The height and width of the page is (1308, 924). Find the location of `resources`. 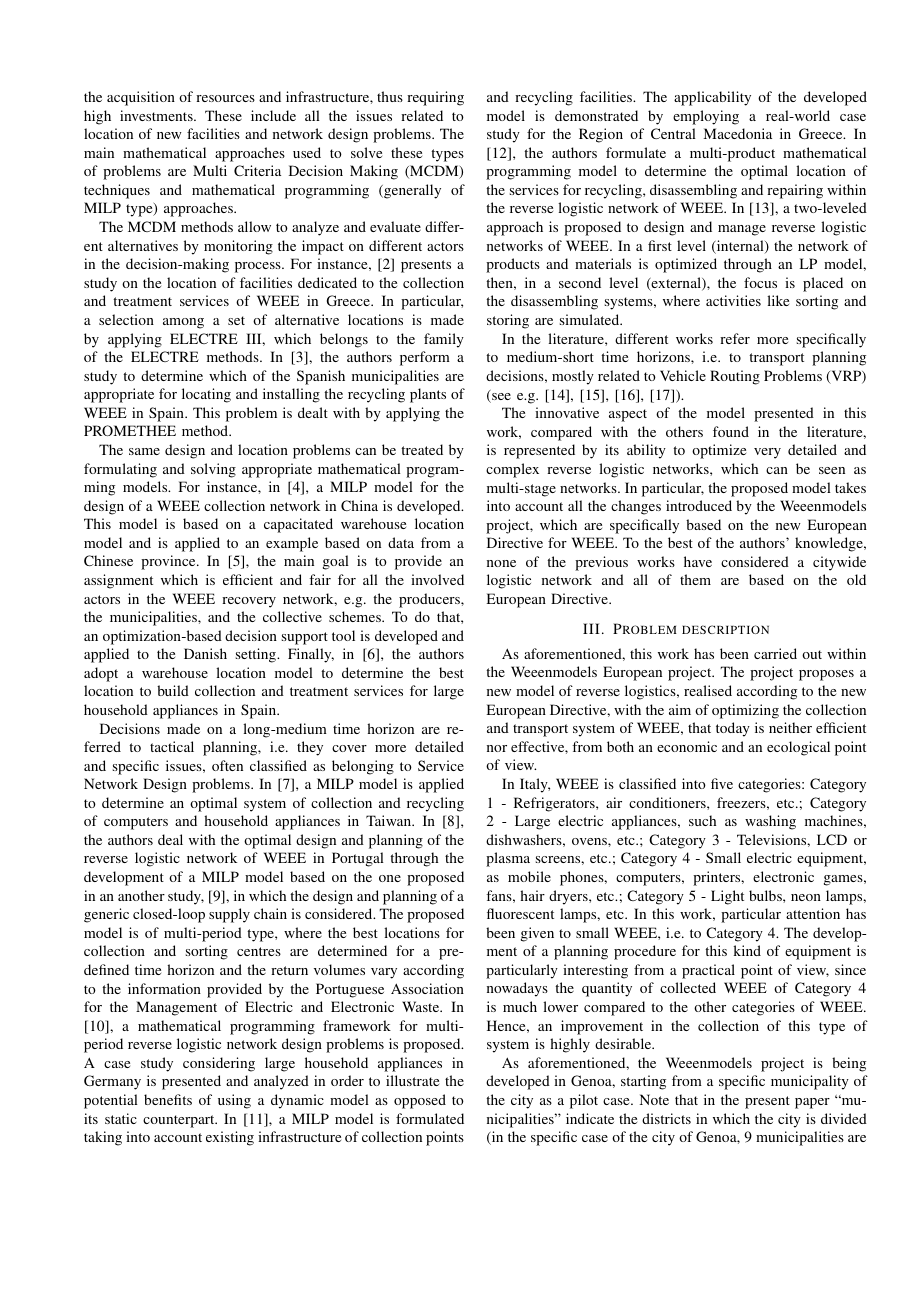

resources is located at coordinates (225, 98).
